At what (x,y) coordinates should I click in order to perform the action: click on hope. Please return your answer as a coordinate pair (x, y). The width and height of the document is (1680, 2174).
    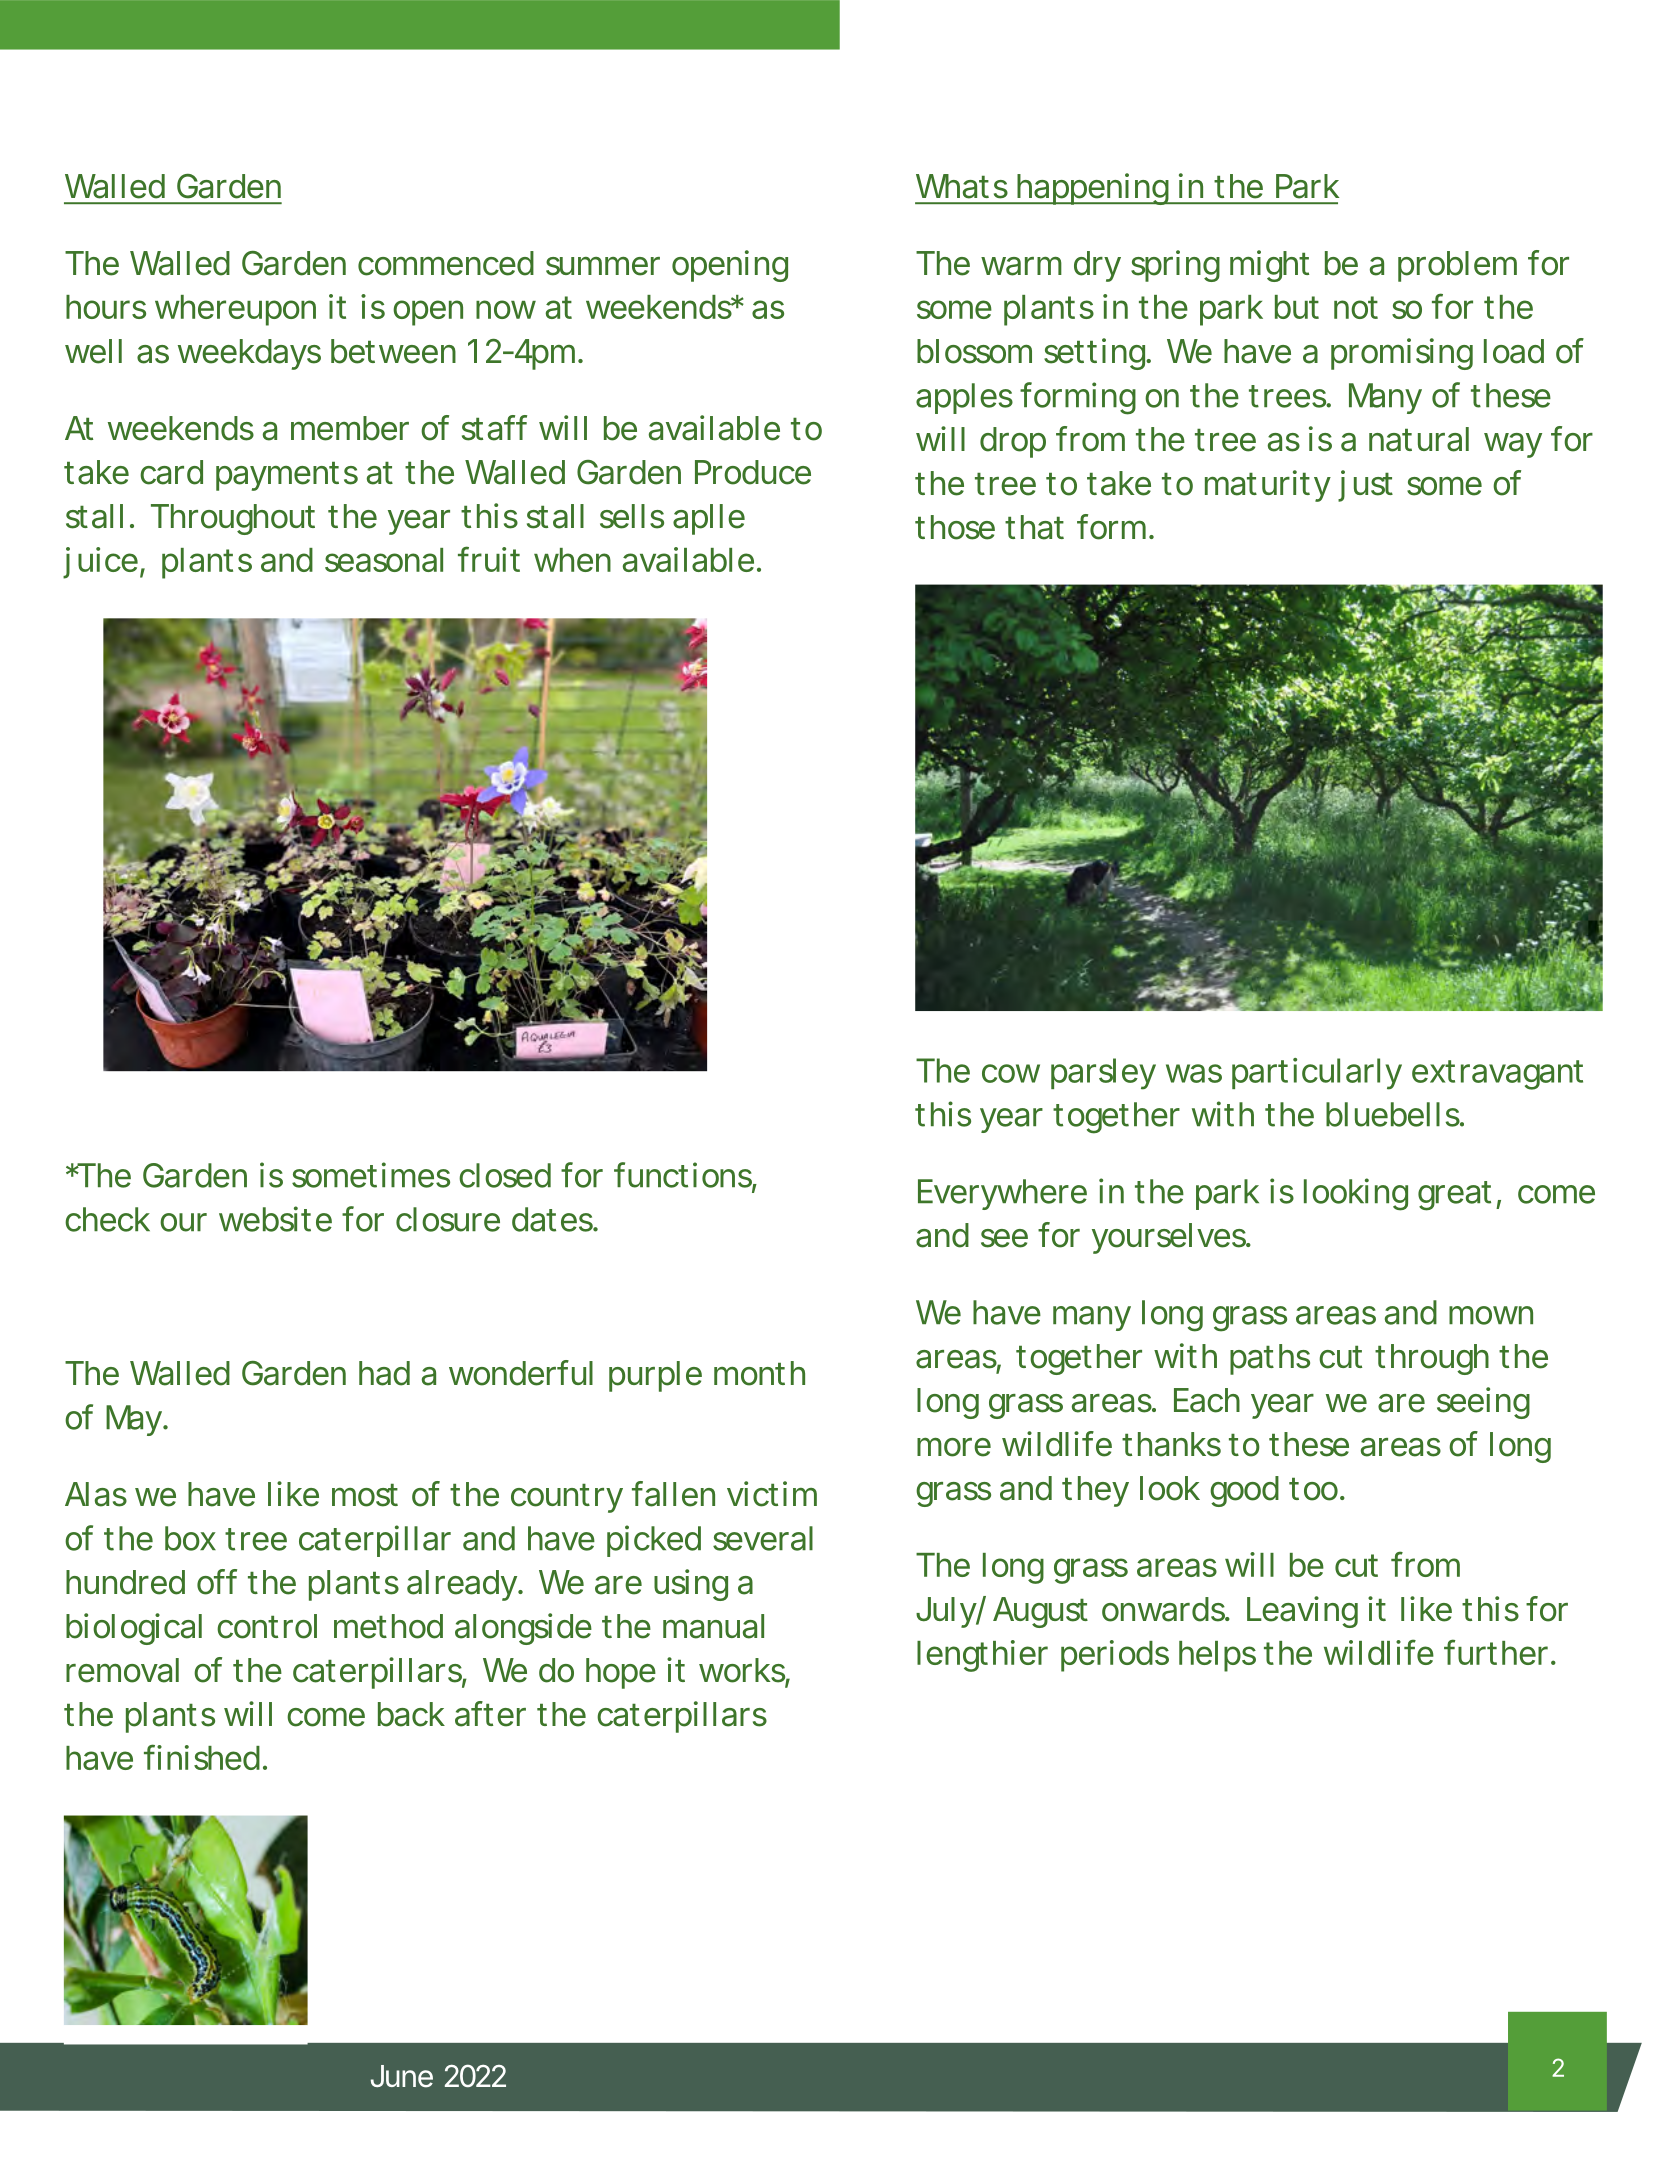
    Looking at the image, I should click on (621, 1673).
